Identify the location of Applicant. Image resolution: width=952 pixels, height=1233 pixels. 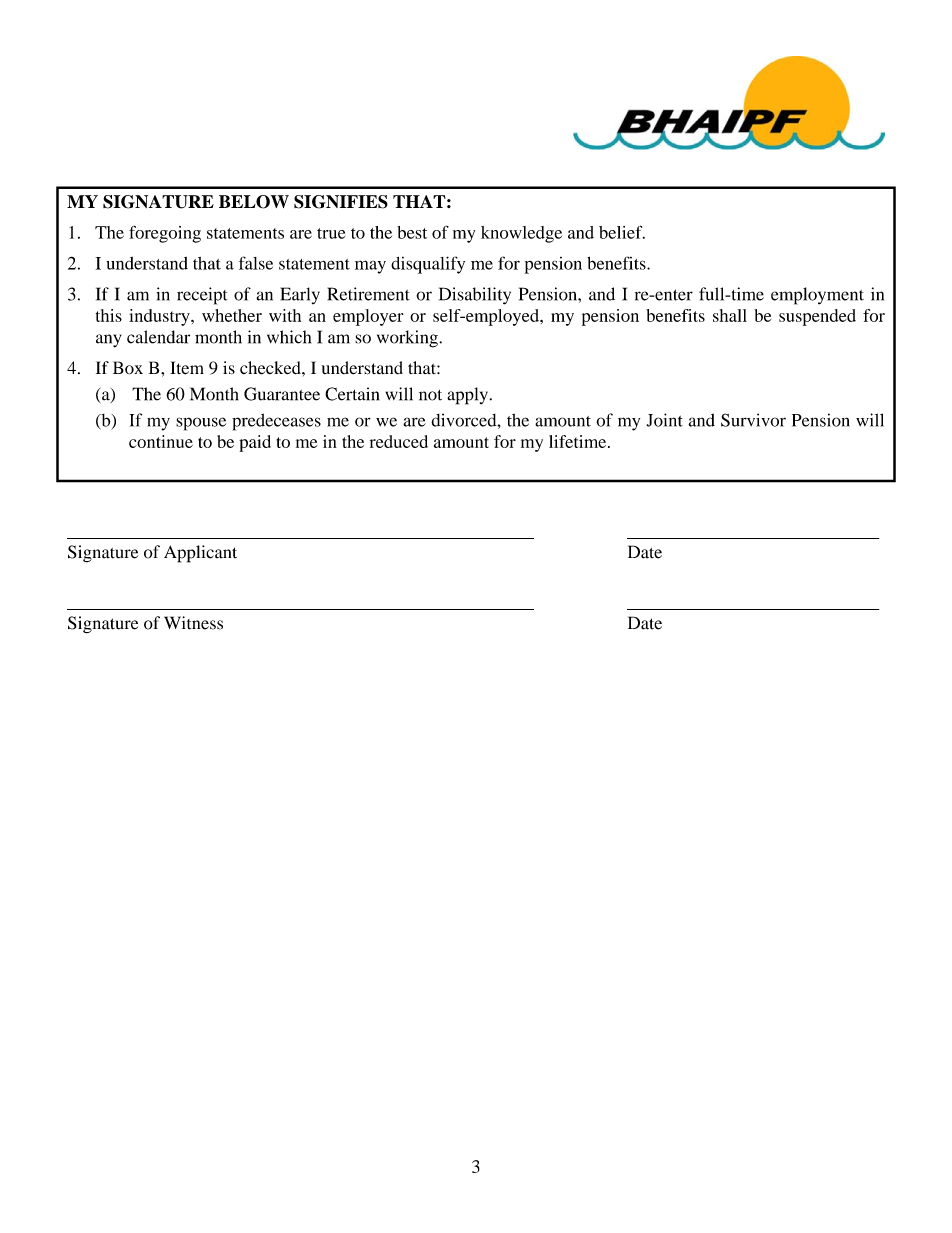
(200, 554).
